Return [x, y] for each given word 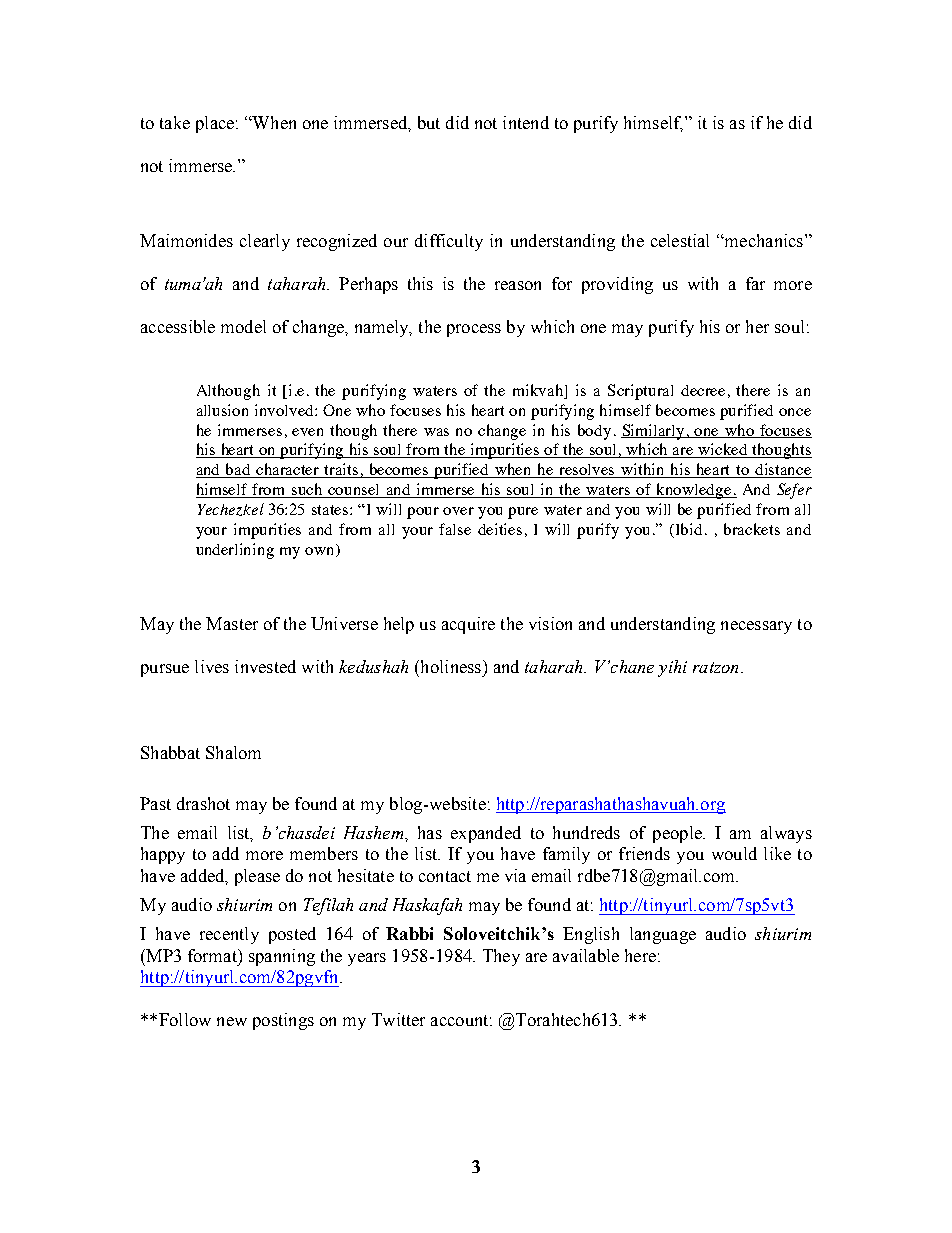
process [474, 330]
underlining [235, 551]
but [429, 122]
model [243, 326]
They [501, 957]
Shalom [233, 752]
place [215, 124]
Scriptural [640, 392]
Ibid [691, 529]
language [663, 935]
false [455, 529]
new [232, 1021]
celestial [680, 240]
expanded [486, 834]
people [678, 834]
